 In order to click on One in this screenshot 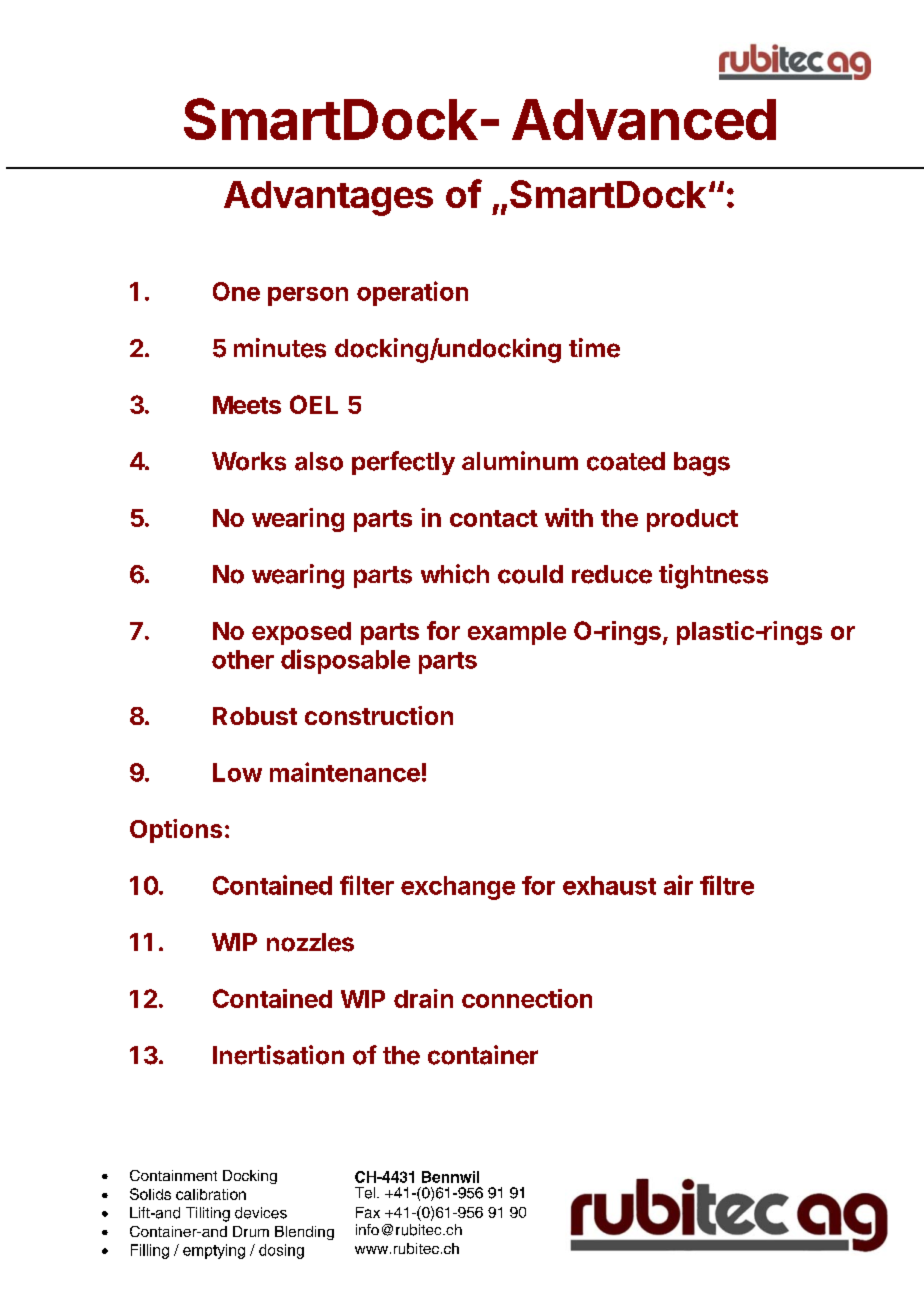, I will do `click(236, 291)`.
